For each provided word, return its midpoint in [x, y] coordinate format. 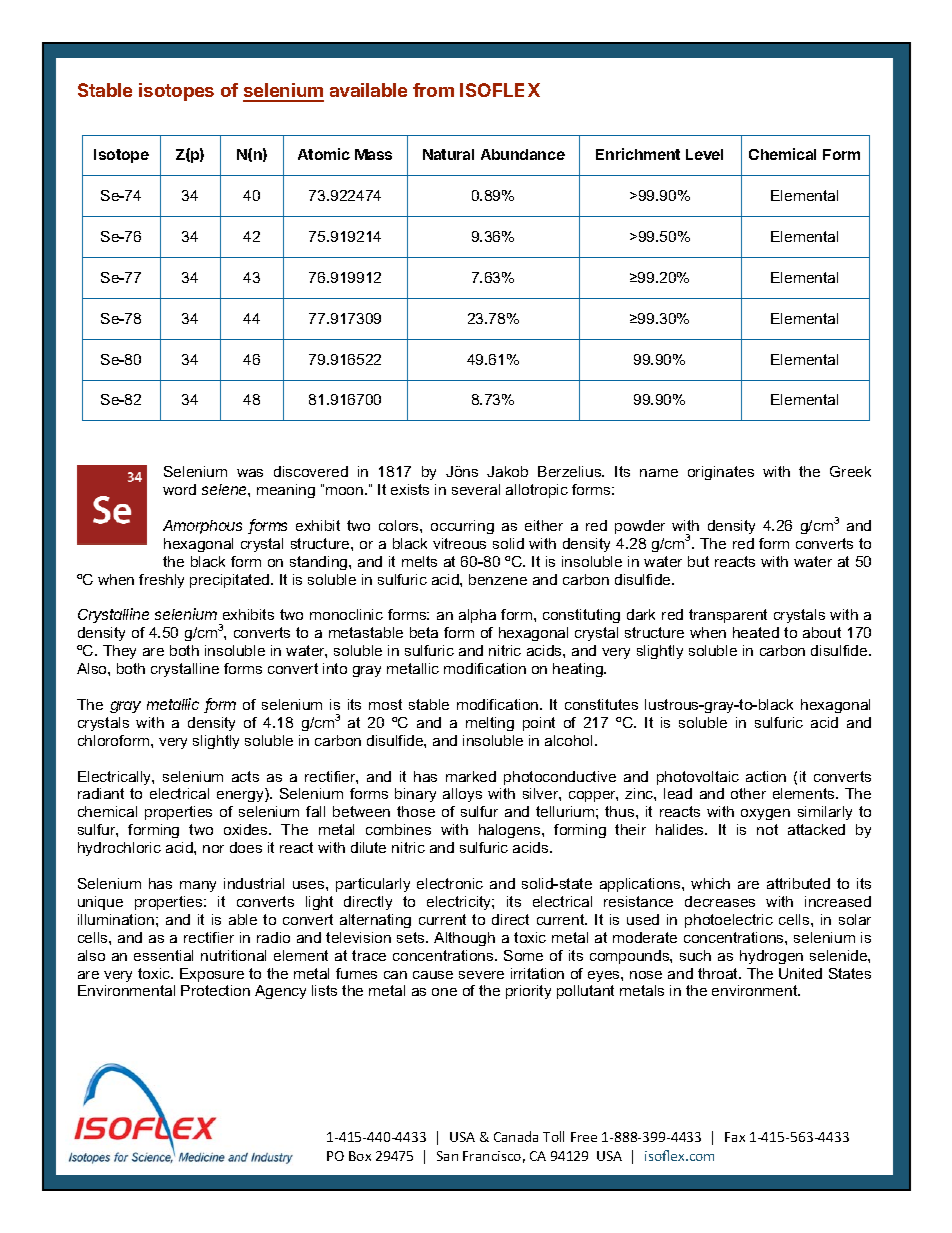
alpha [477, 616]
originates [721, 473]
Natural [448, 154]
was [250, 473]
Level [704, 154]
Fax [735, 1137]
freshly [161, 581]
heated [756, 632]
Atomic [324, 154]
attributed [798, 883]
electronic [450, 883]
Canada [516, 1136]
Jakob [507, 471]
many [198, 886]
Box [360, 1156]
